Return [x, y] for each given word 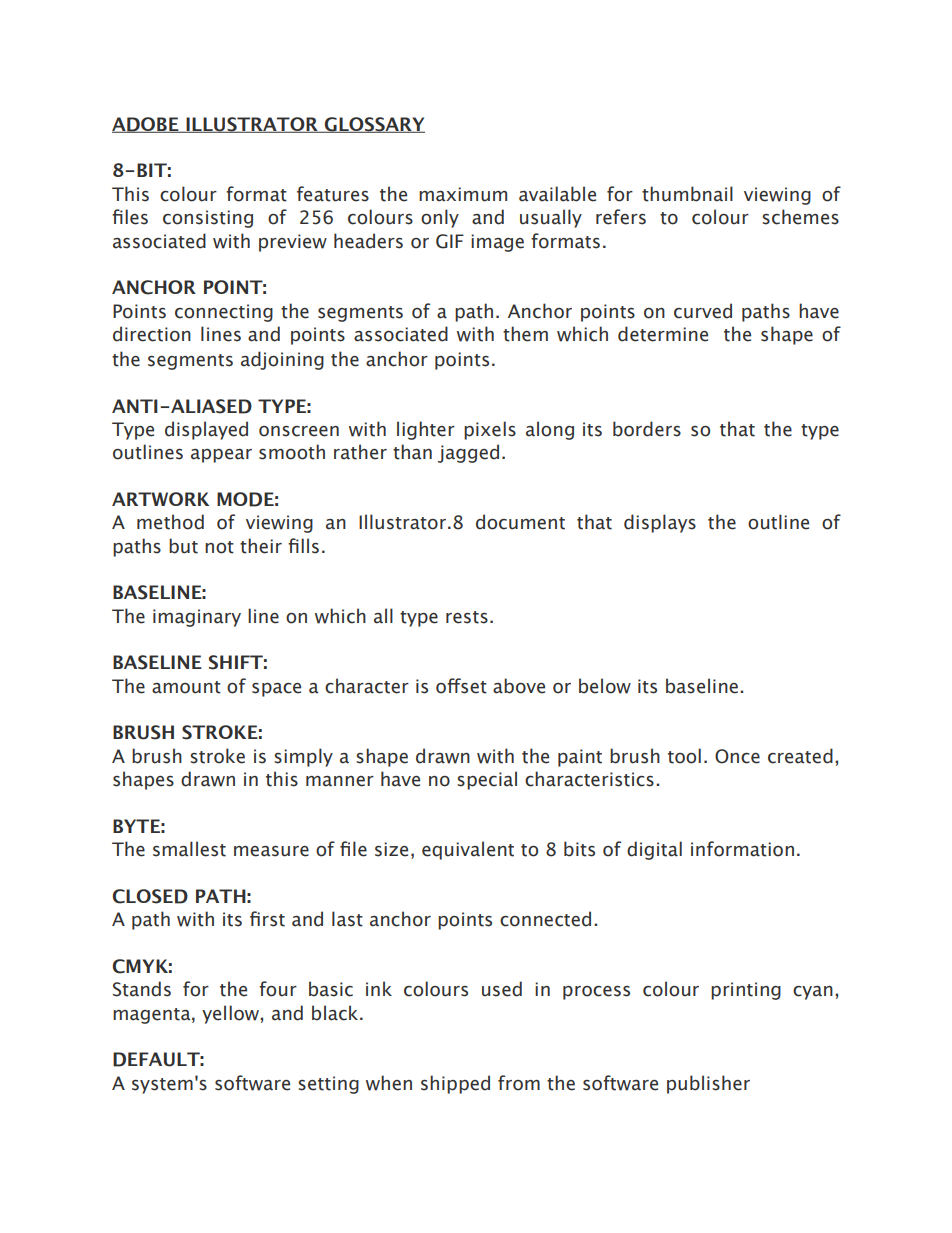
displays [660, 523]
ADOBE [146, 125]
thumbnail [687, 194]
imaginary [197, 618]
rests [467, 617]
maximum [463, 194]
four [278, 989]
